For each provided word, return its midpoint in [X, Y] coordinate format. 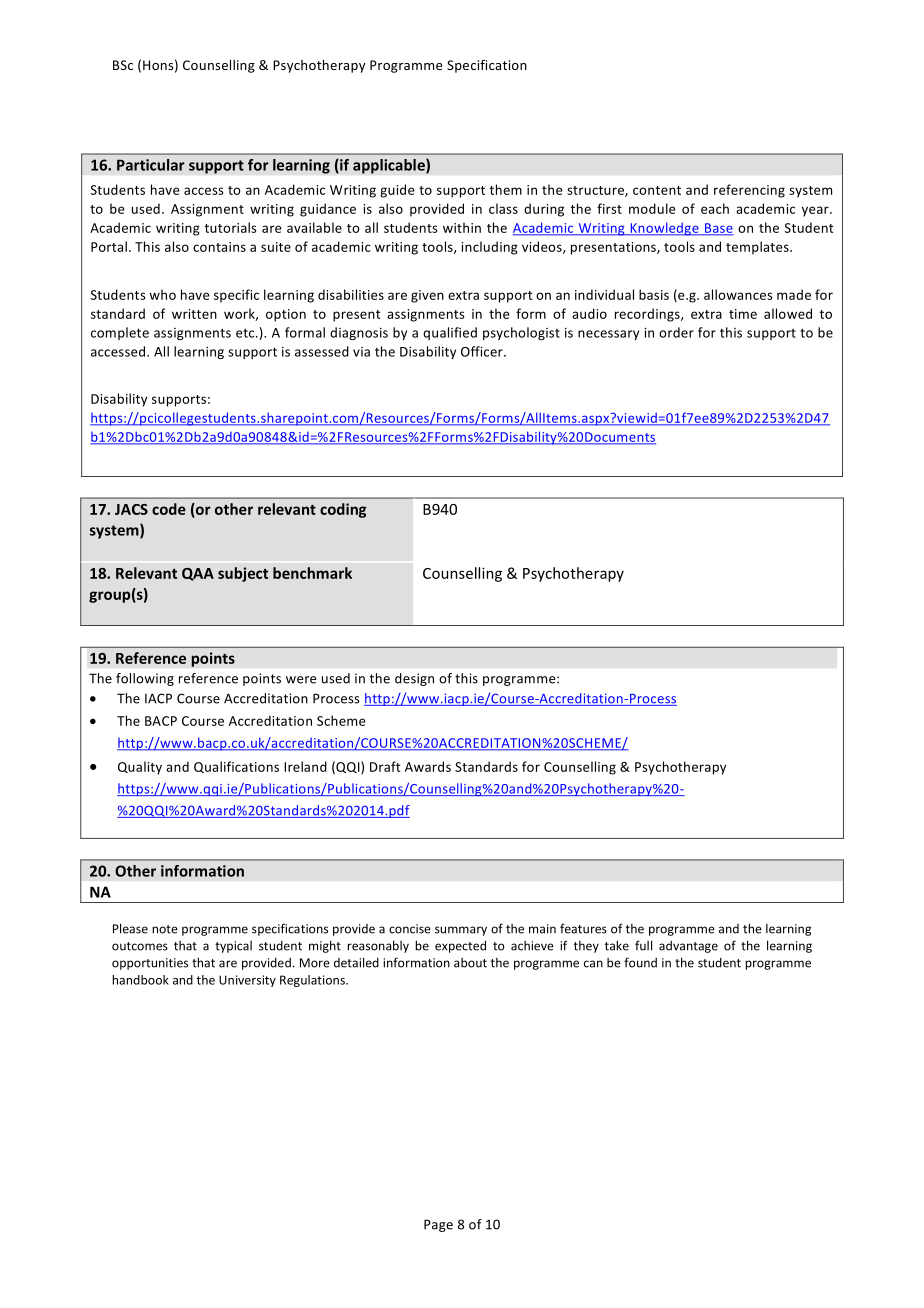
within [462, 227]
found [640, 962]
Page [438, 1225]
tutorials [231, 227]
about [470, 963]
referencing [749, 191]
